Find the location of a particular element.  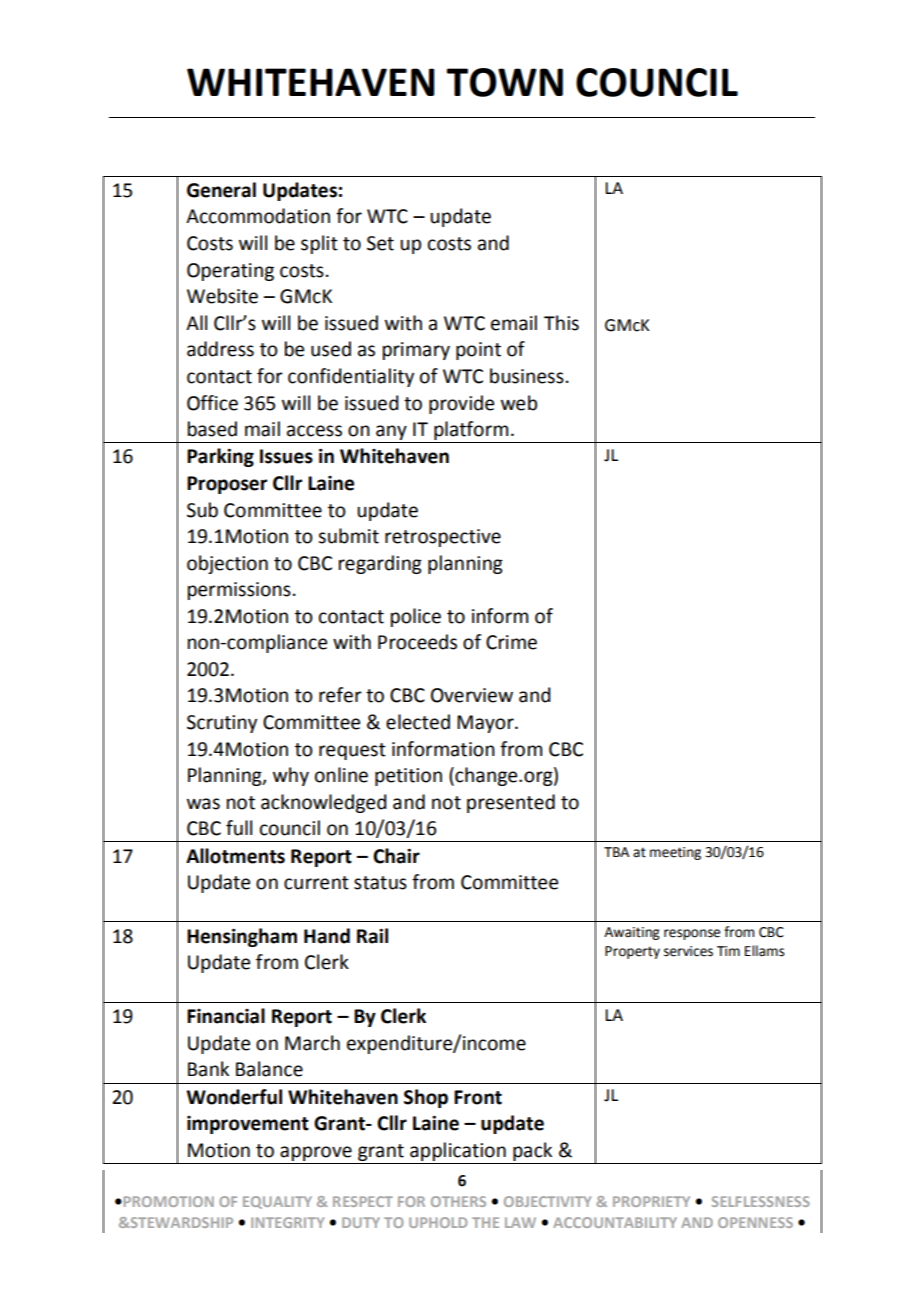

EQUALITY is located at coordinates (277, 1202).
